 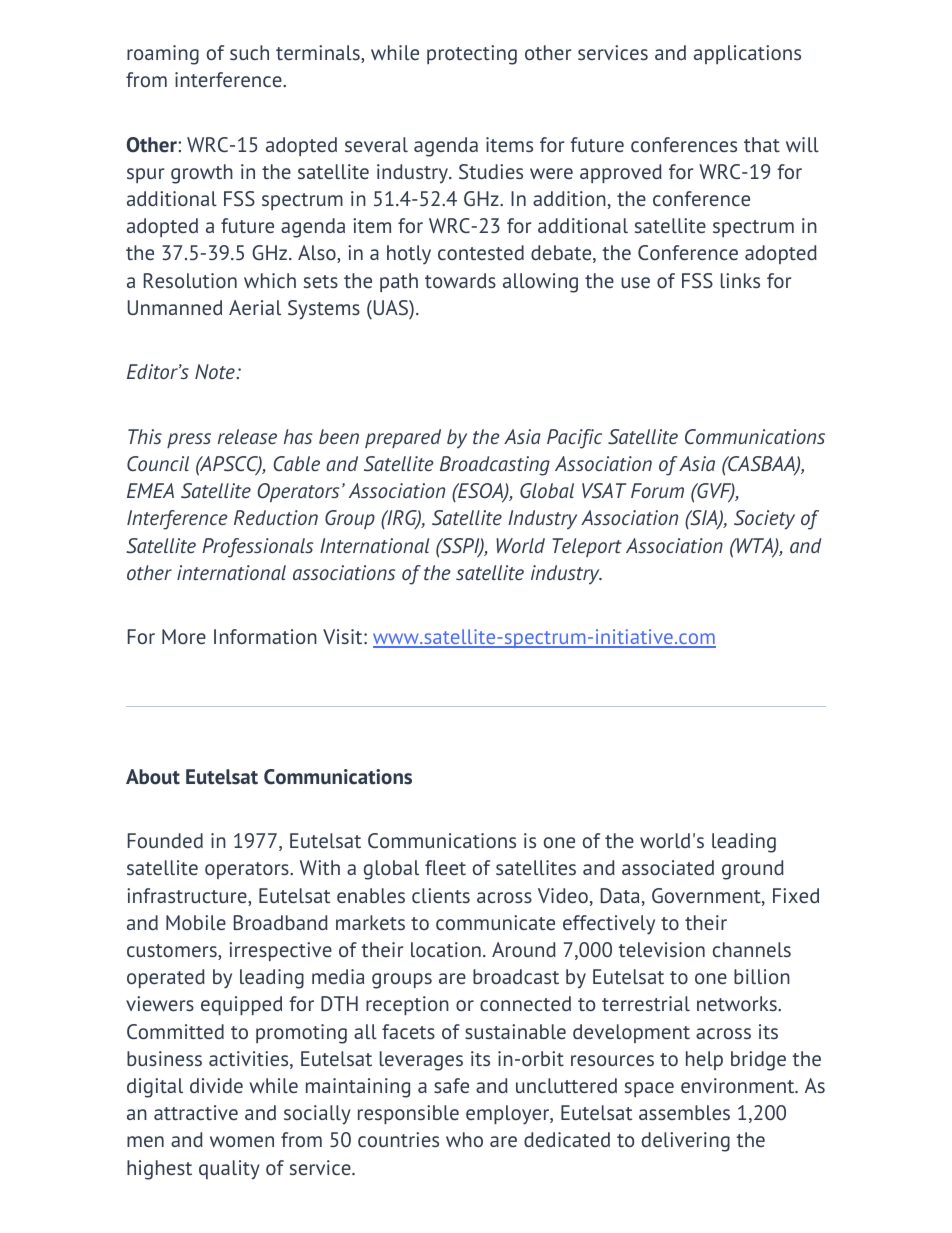 I want to click on Forum, so click(x=657, y=490).
